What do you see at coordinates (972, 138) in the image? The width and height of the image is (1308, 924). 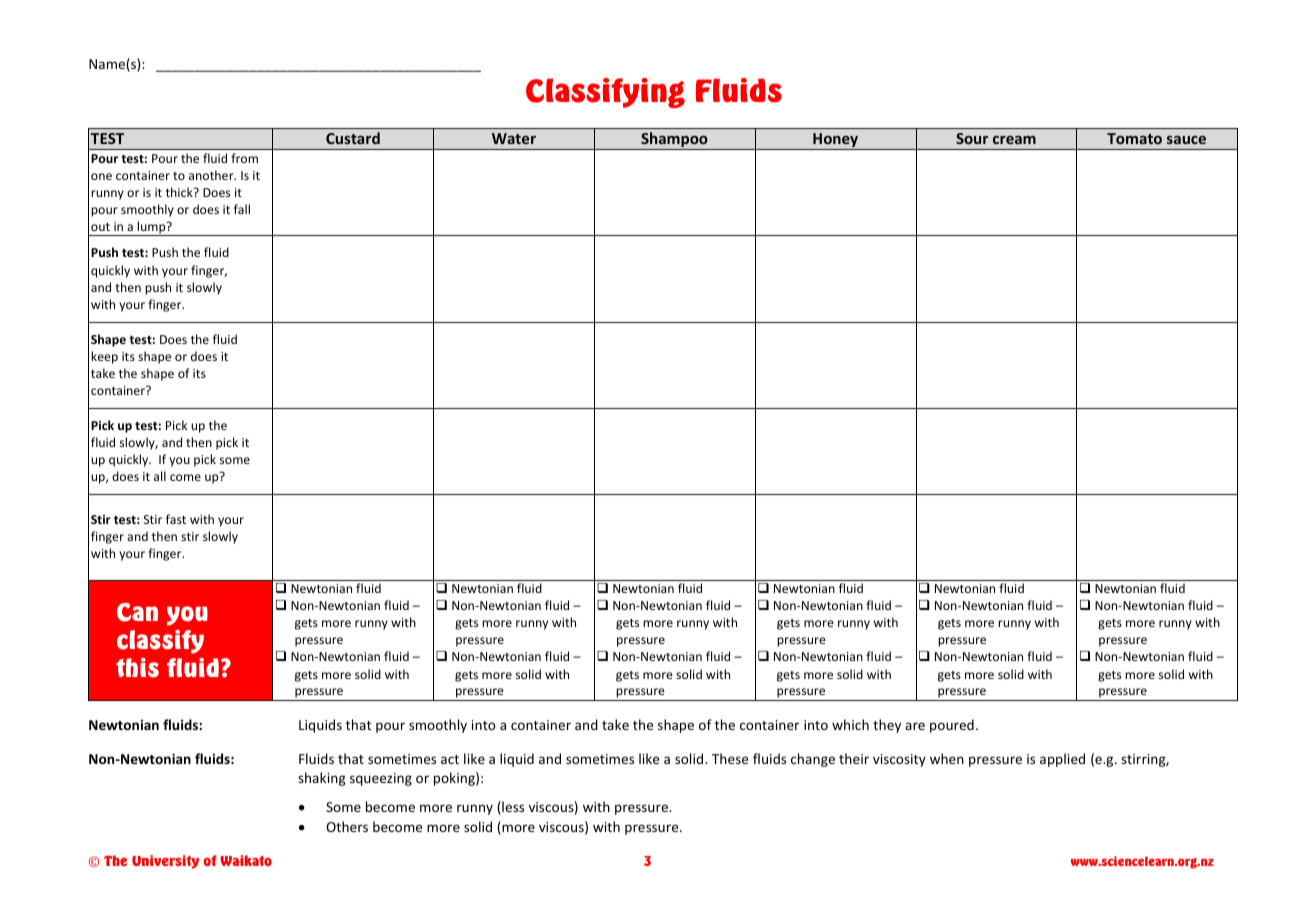 I see `Sour` at bounding box center [972, 138].
